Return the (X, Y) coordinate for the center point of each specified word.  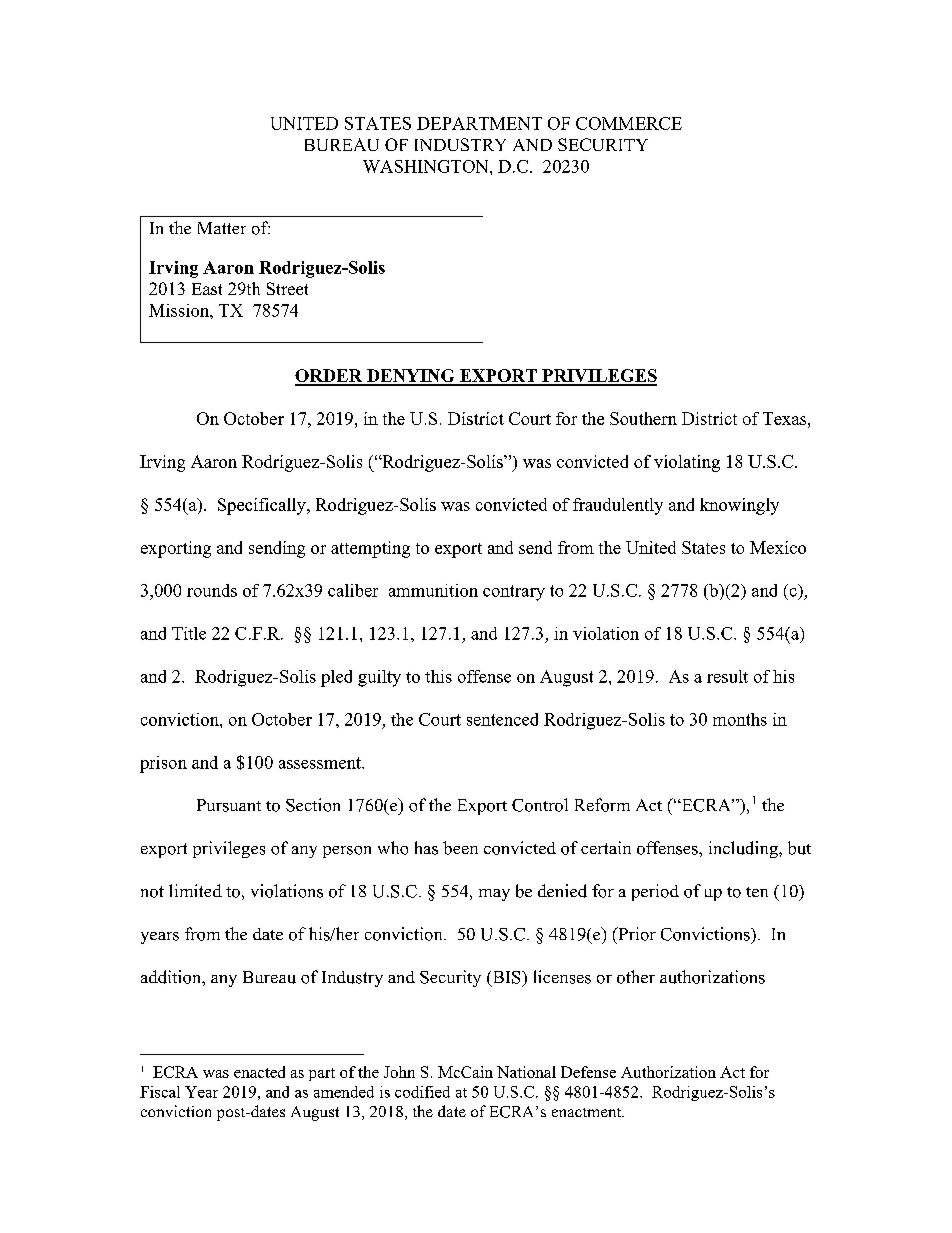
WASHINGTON (427, 166)
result (727, 676)
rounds (212, 590)
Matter (222, 228)
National (526, 1072)
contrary (514, 593)
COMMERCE (629, 123)
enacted (259, 1072)
